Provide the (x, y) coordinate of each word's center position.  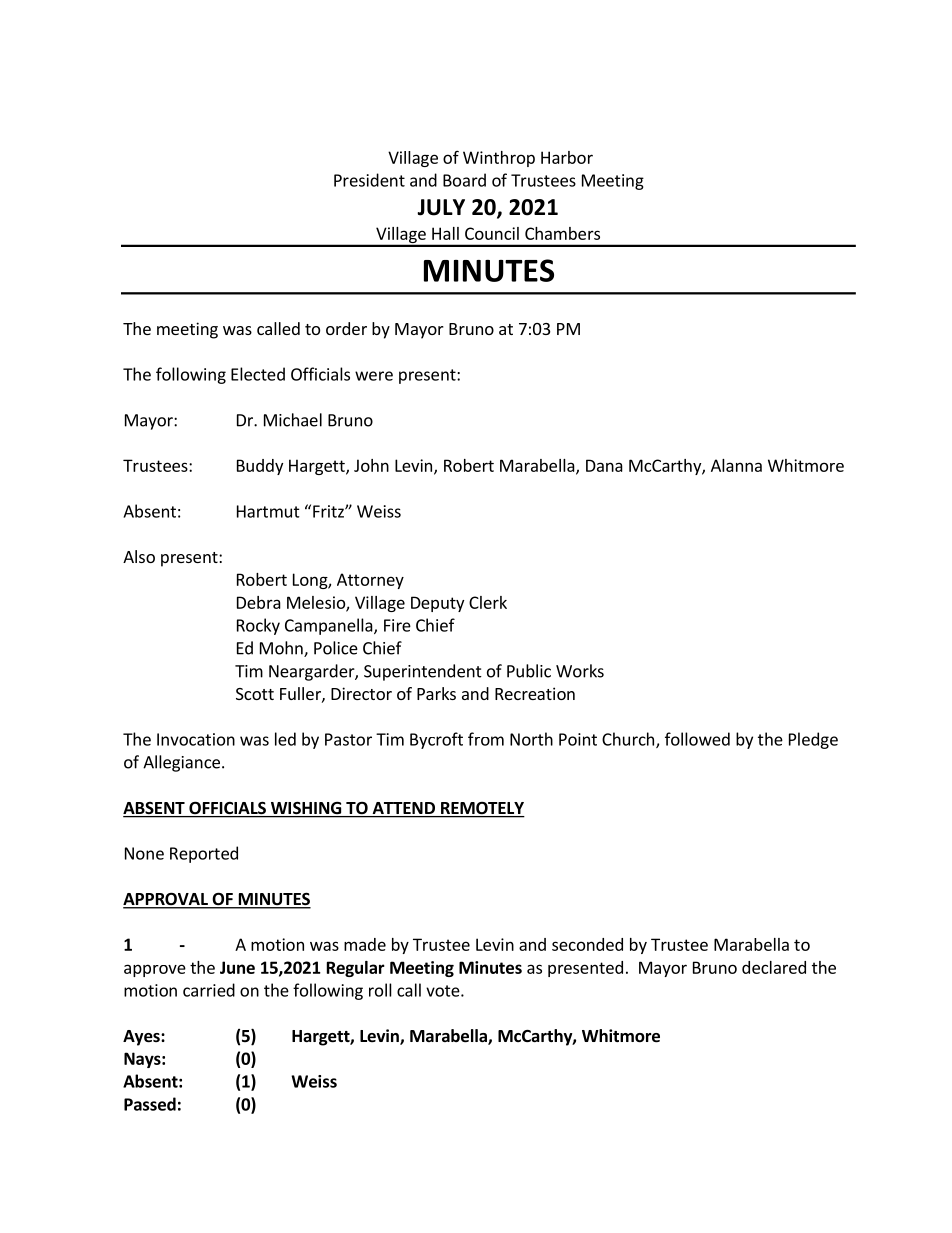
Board (464, 180)
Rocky (258, 626)
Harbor (567, 157)
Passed (150, 1104)
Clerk (488, 602)
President (369, 180)
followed (697, 739)
